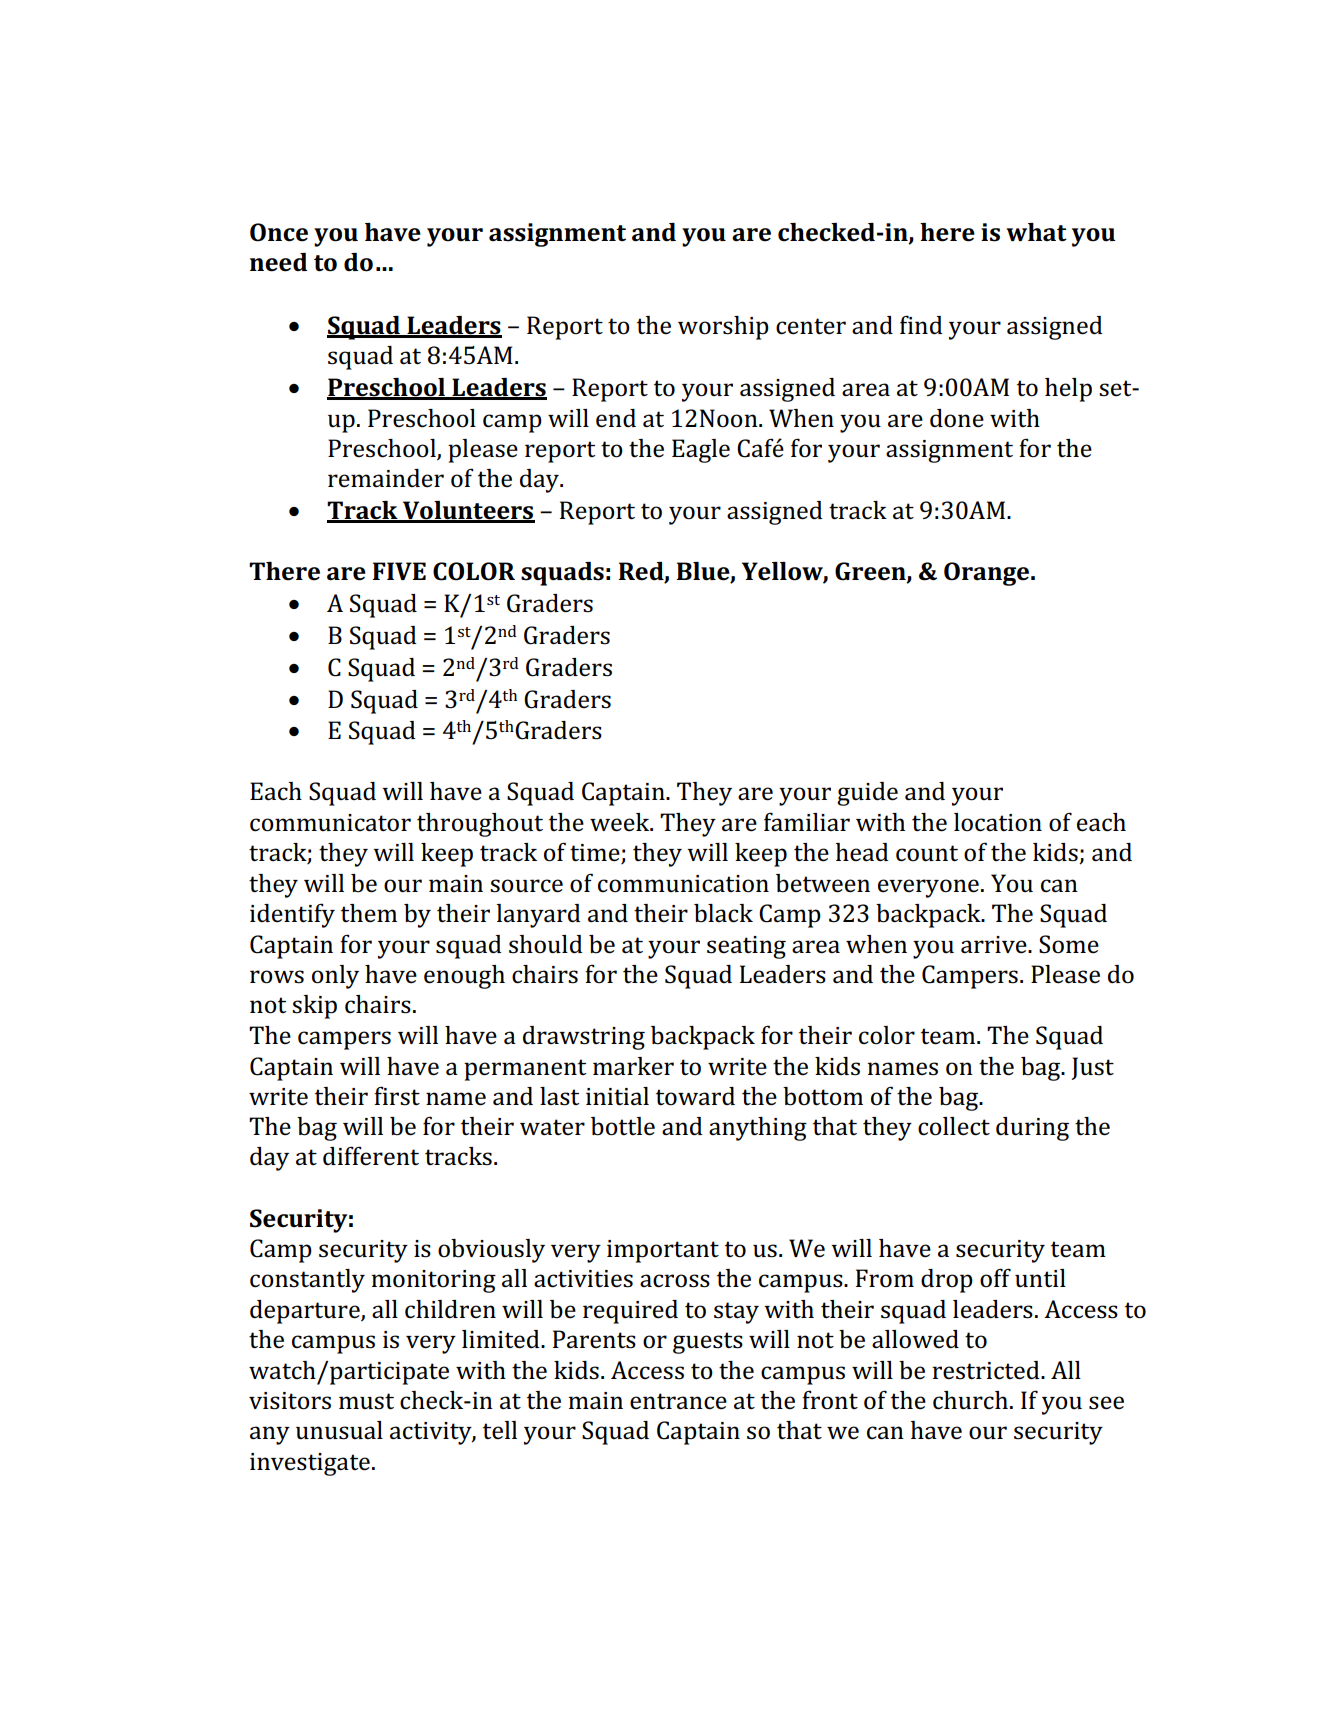  Describe the element at coordinates (1036, 232) in the image. I see `what` at that location.
